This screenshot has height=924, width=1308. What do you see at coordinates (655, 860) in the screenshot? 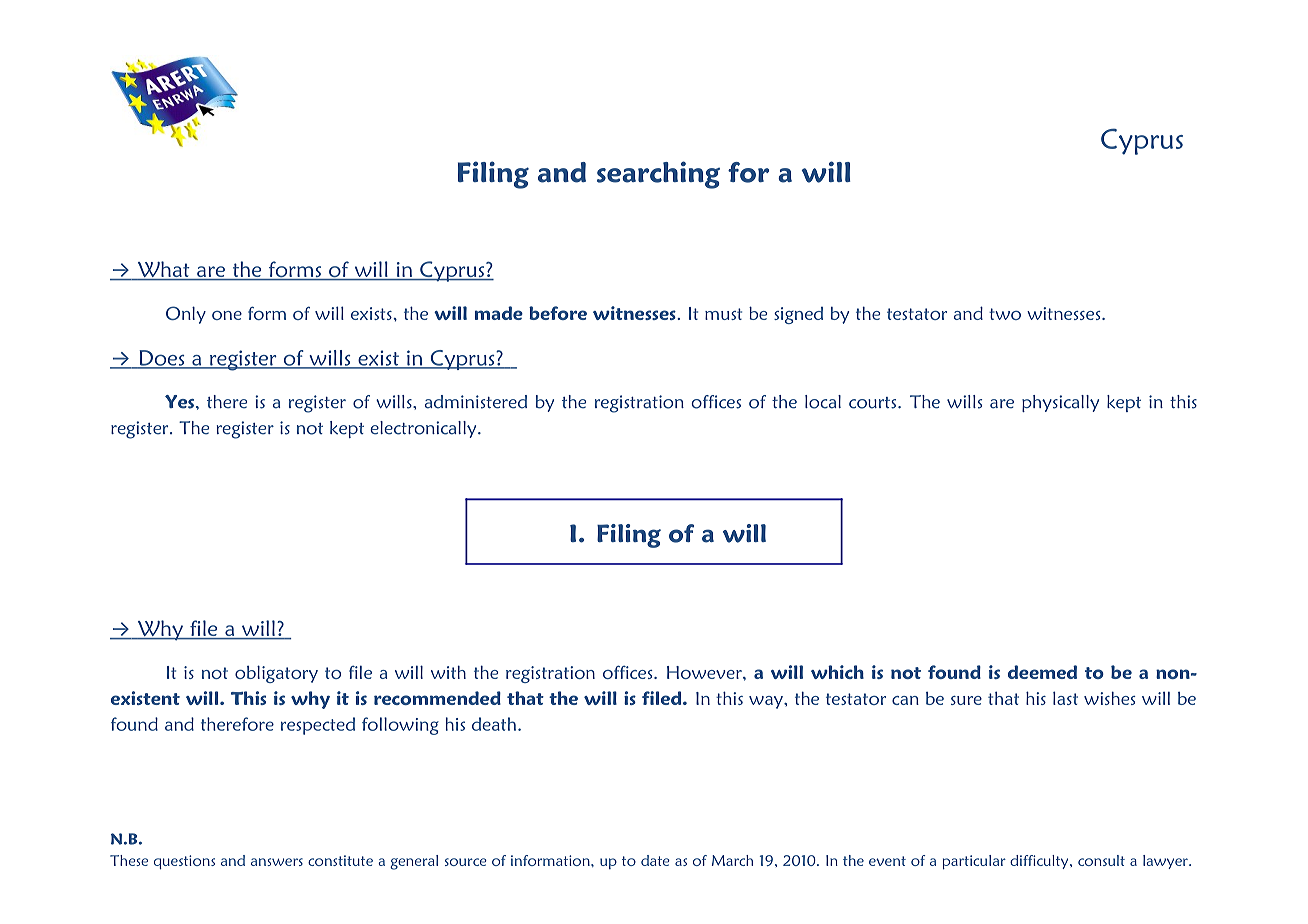
I see `date` at bounding box center [655, 860].
